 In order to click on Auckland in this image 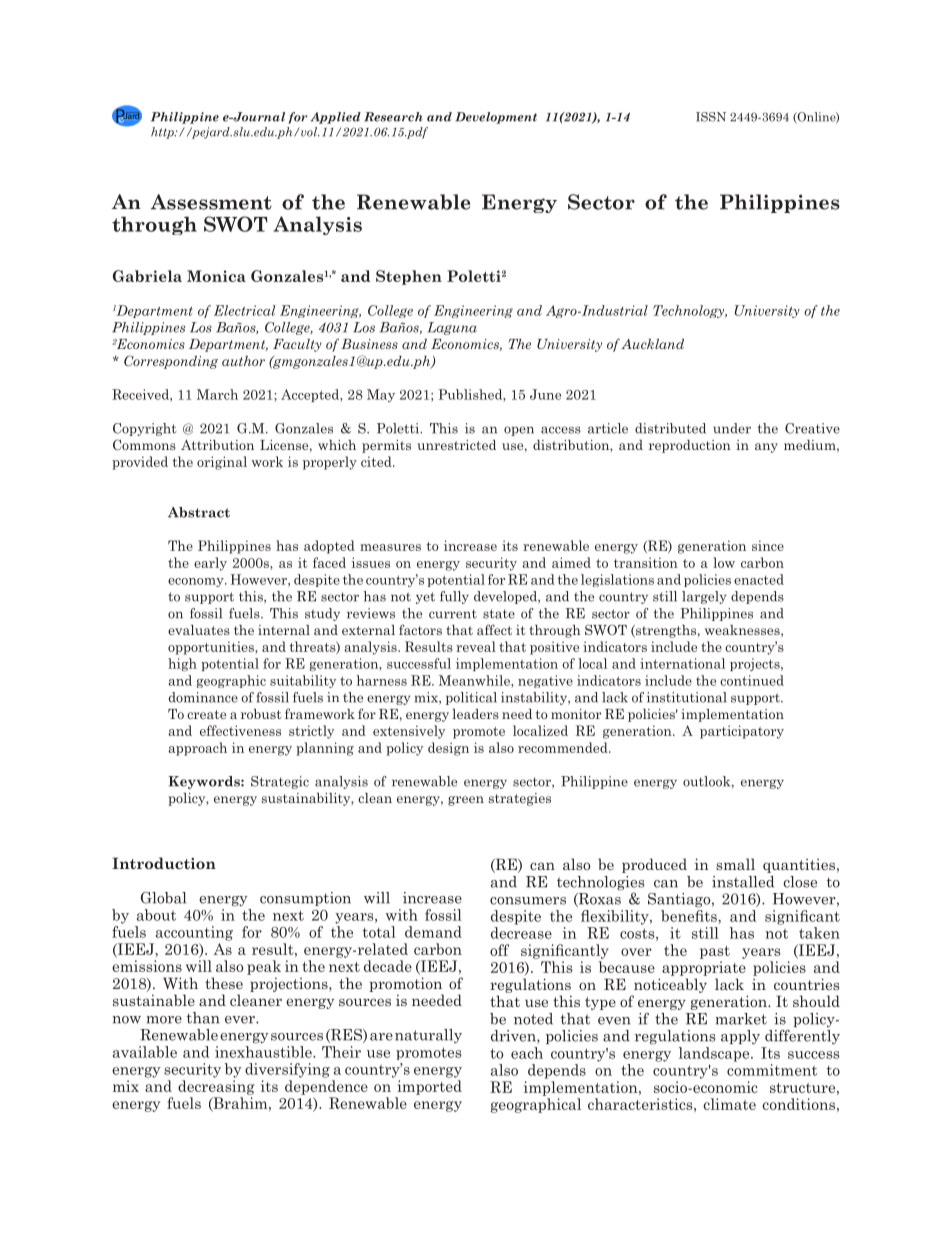, I will do `click(652, 344)`.
